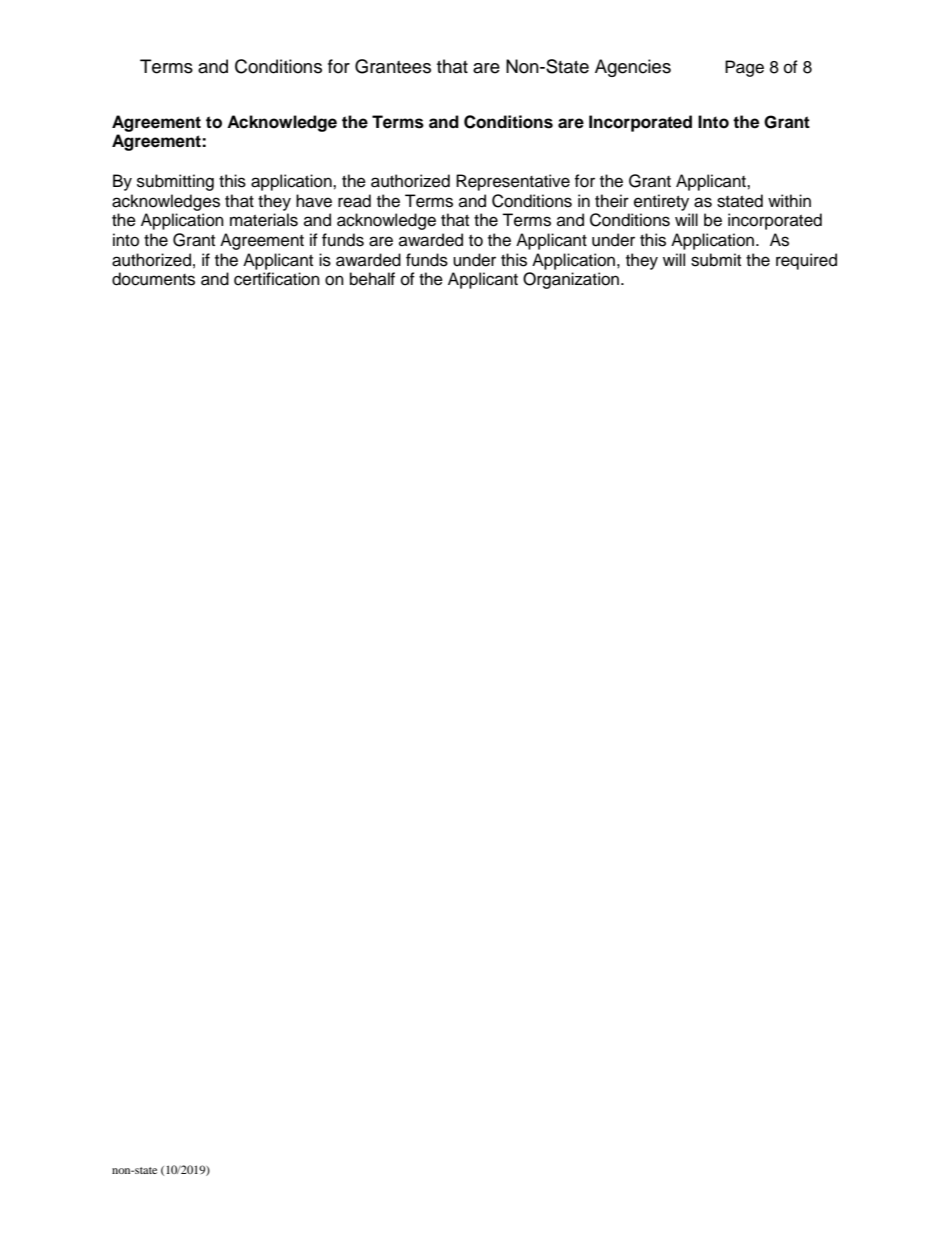 The height and width of the image is (1233, 952). What do you see at coordinates (612, 201) in the image?
I see `their` at bounding box center [612, 201].
